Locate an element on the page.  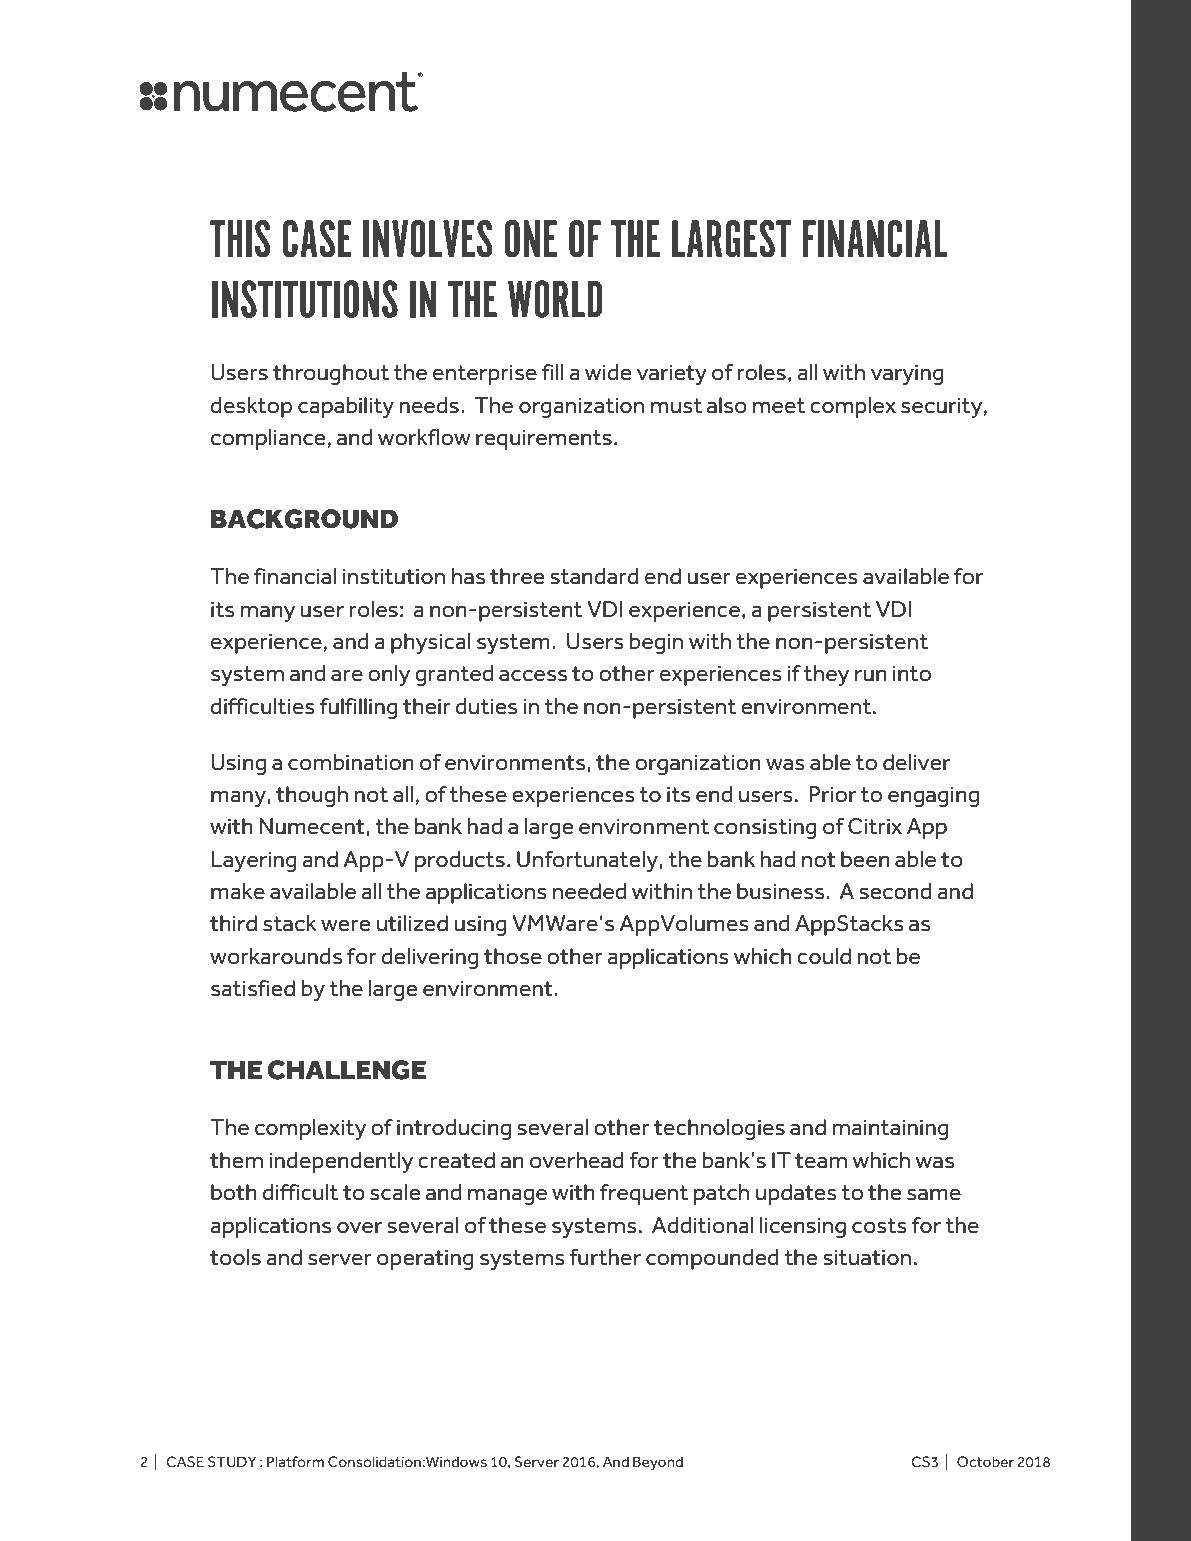
varying is located at coordinates (907, 375).
